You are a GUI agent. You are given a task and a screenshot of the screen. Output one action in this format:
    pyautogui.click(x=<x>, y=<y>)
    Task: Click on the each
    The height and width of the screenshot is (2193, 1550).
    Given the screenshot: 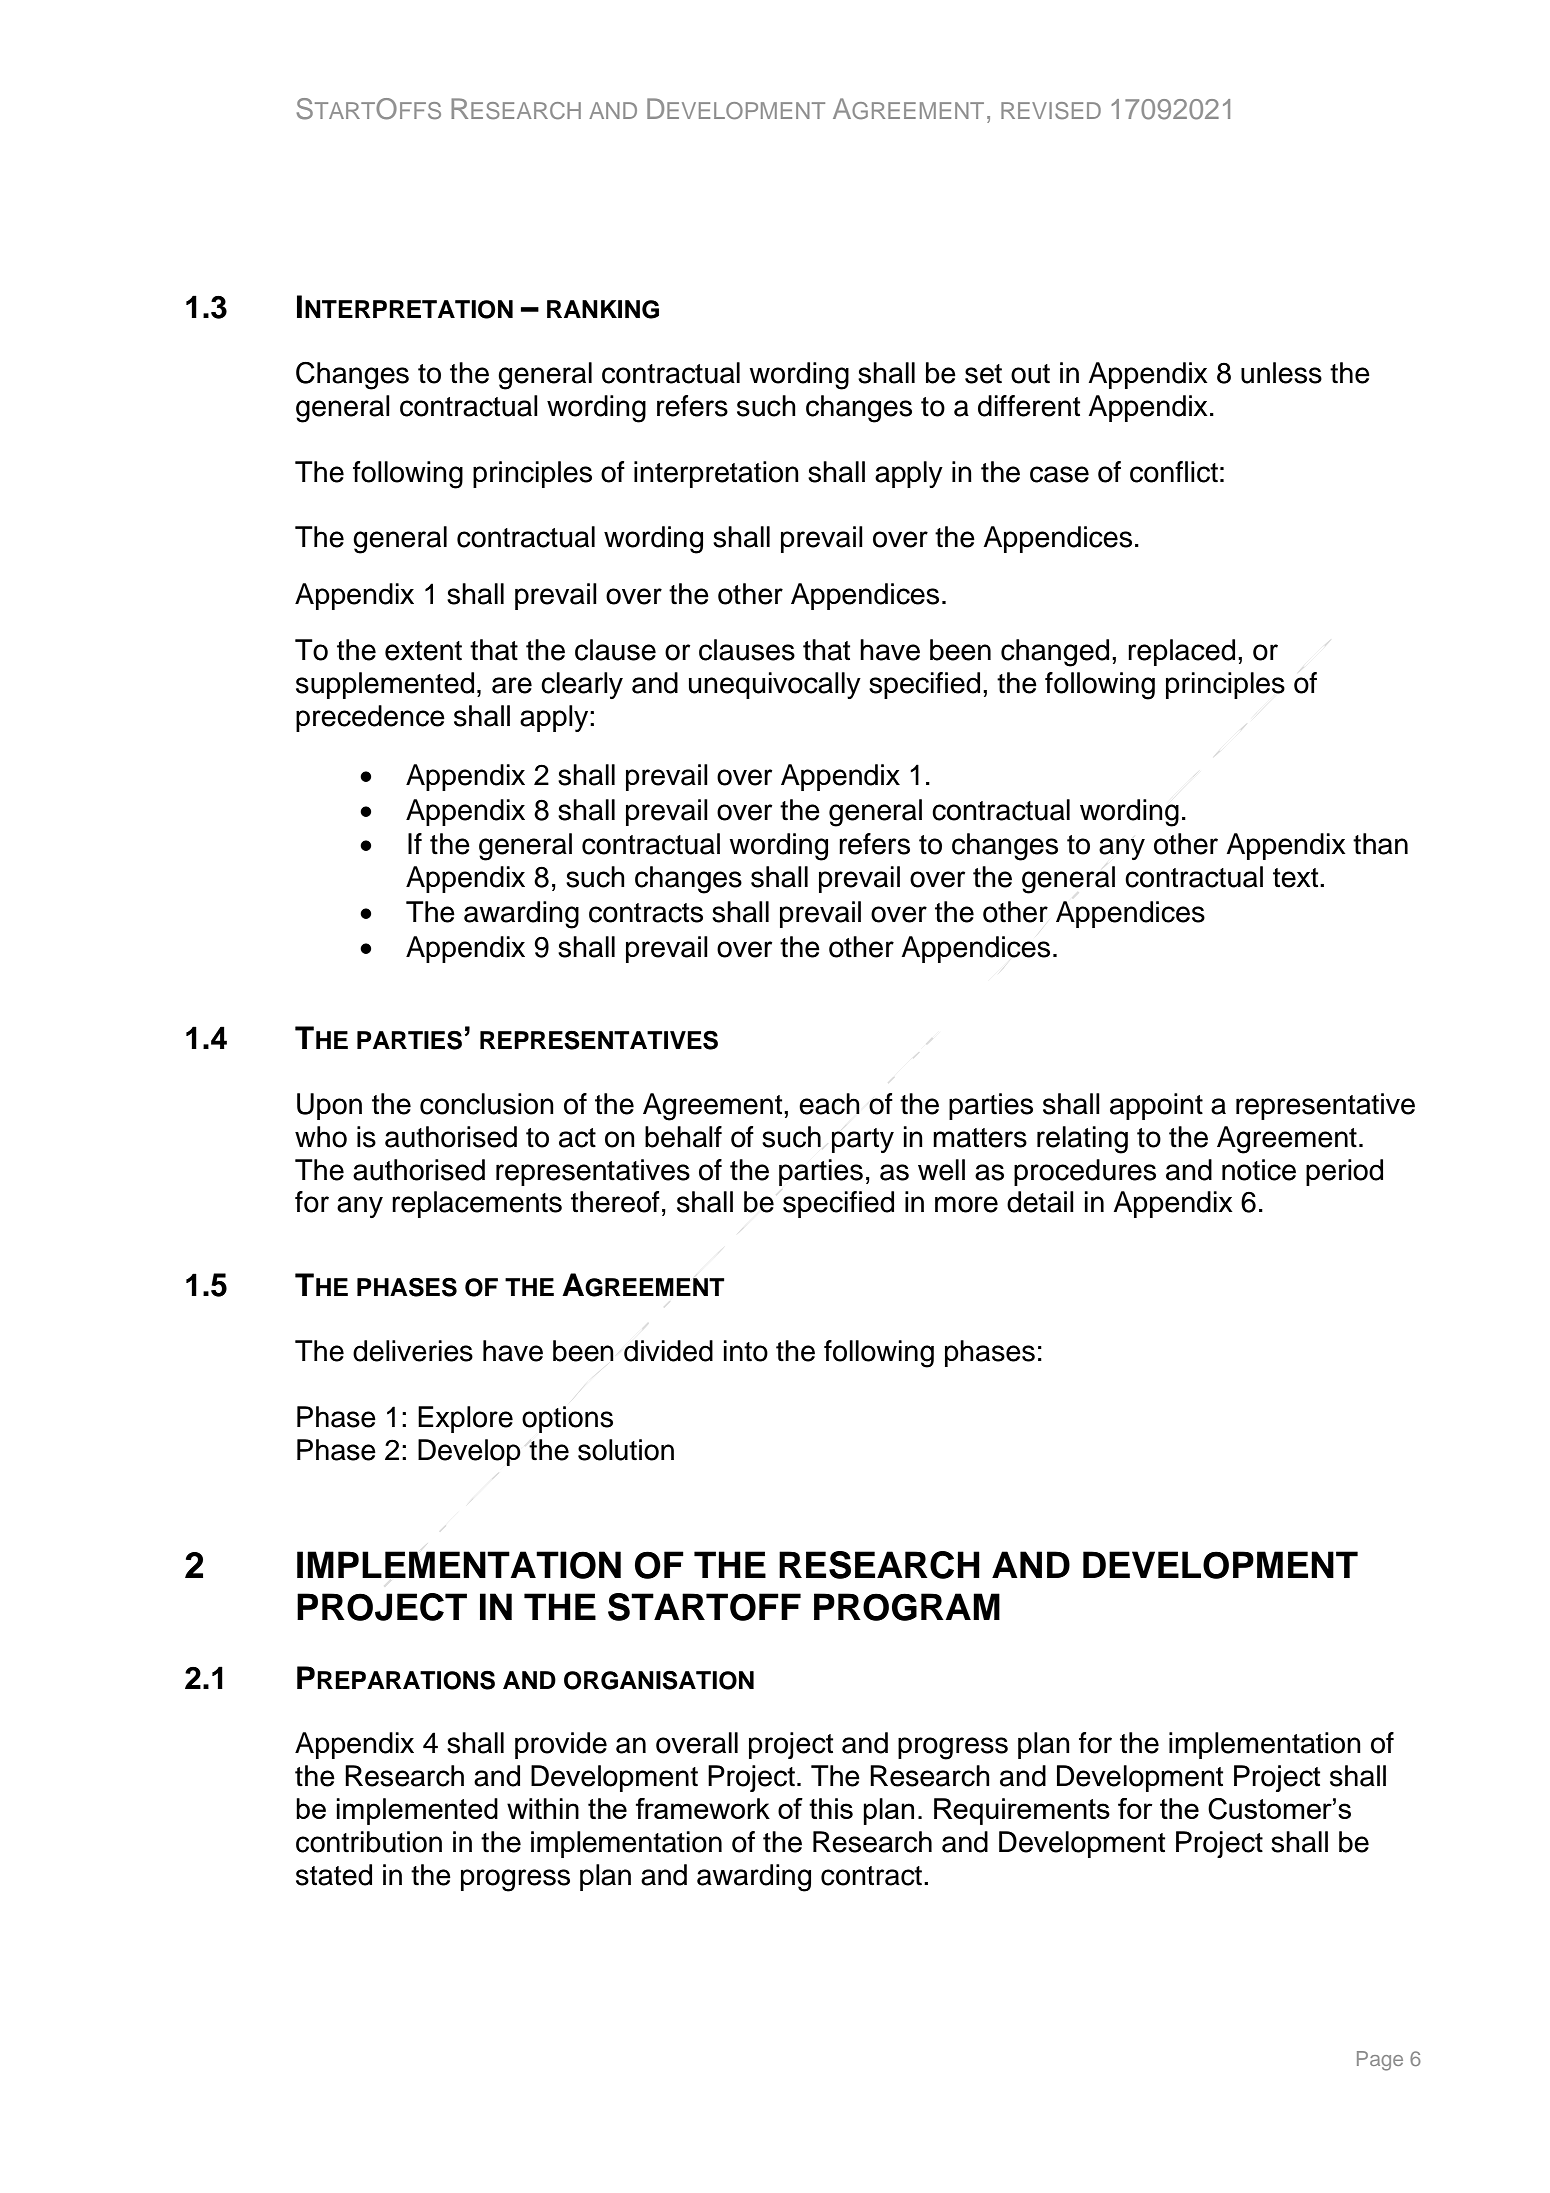 What is the action you would take?
    pyautogui.click(x=829, y=1104)
